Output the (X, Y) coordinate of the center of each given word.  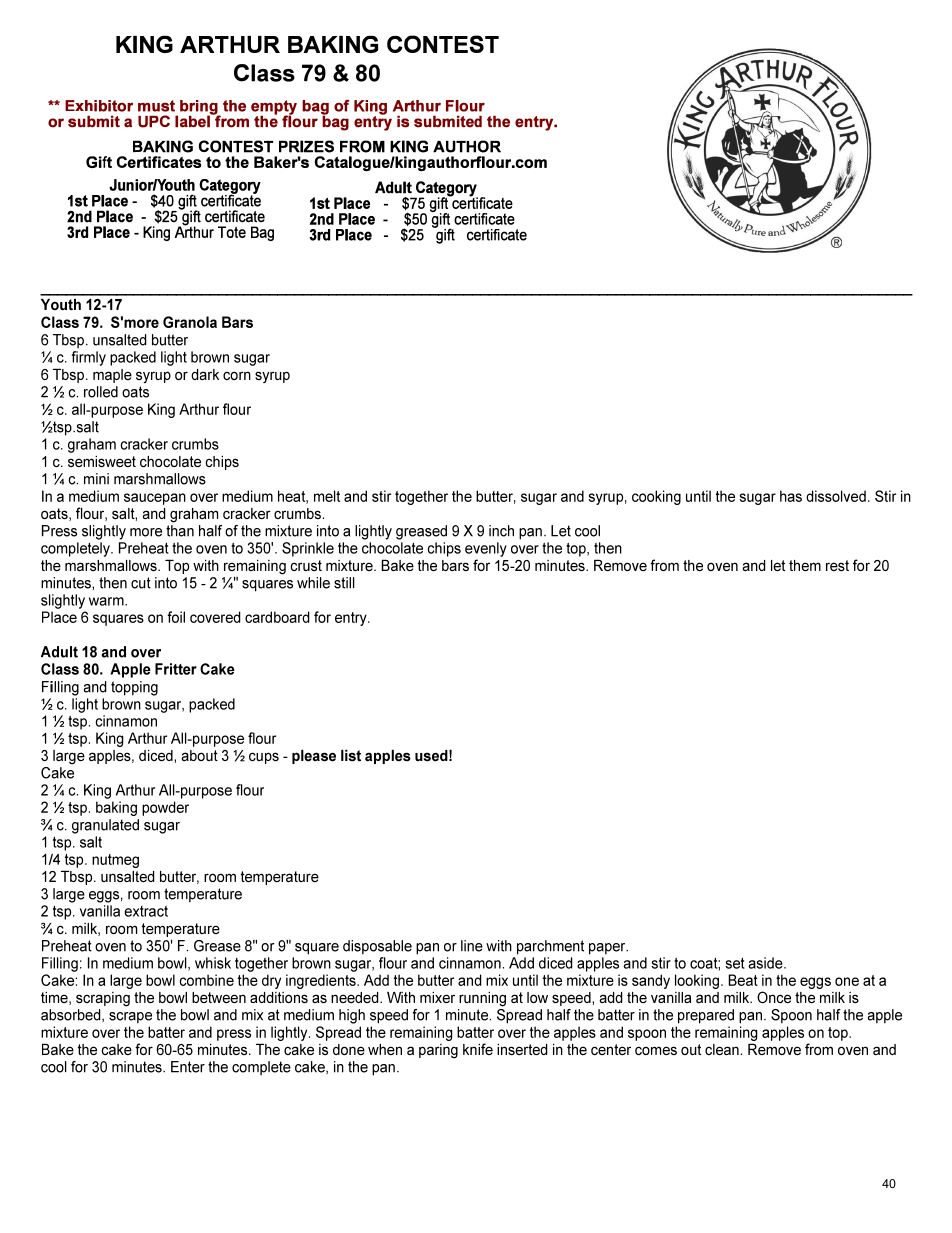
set (735, 963)
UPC (154, 121)
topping (134, 688)
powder (165, 808)
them (805, 565)
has (791, 496)
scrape (130, 1018)
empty (274, 108)
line (472, 946)
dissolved (836, 496)
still (344, 583)
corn (237, 375)
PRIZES (306, 146)
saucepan (155, 499)
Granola (190, 322)
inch (501, 531)
